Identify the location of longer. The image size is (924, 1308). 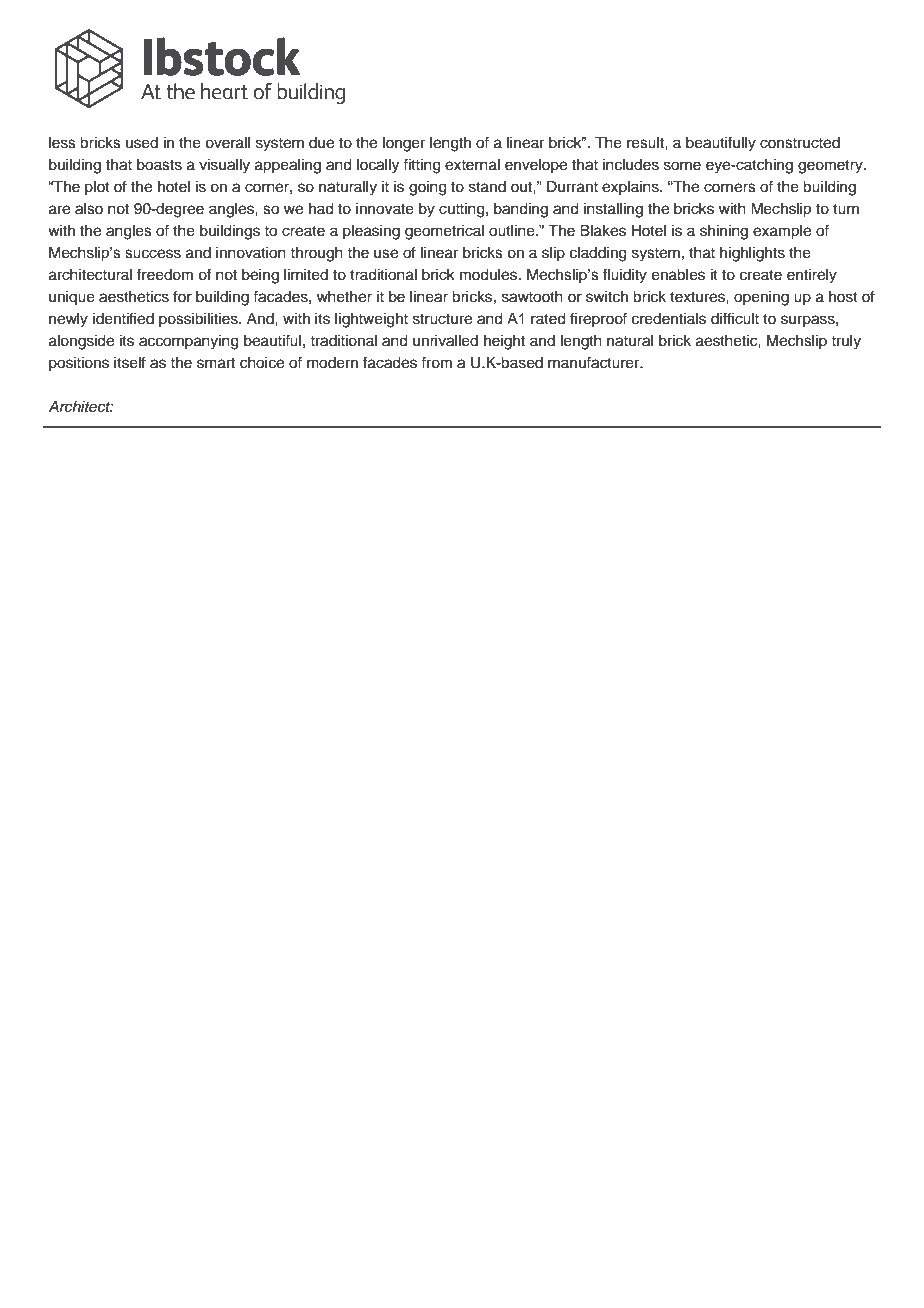
(404, 144).
